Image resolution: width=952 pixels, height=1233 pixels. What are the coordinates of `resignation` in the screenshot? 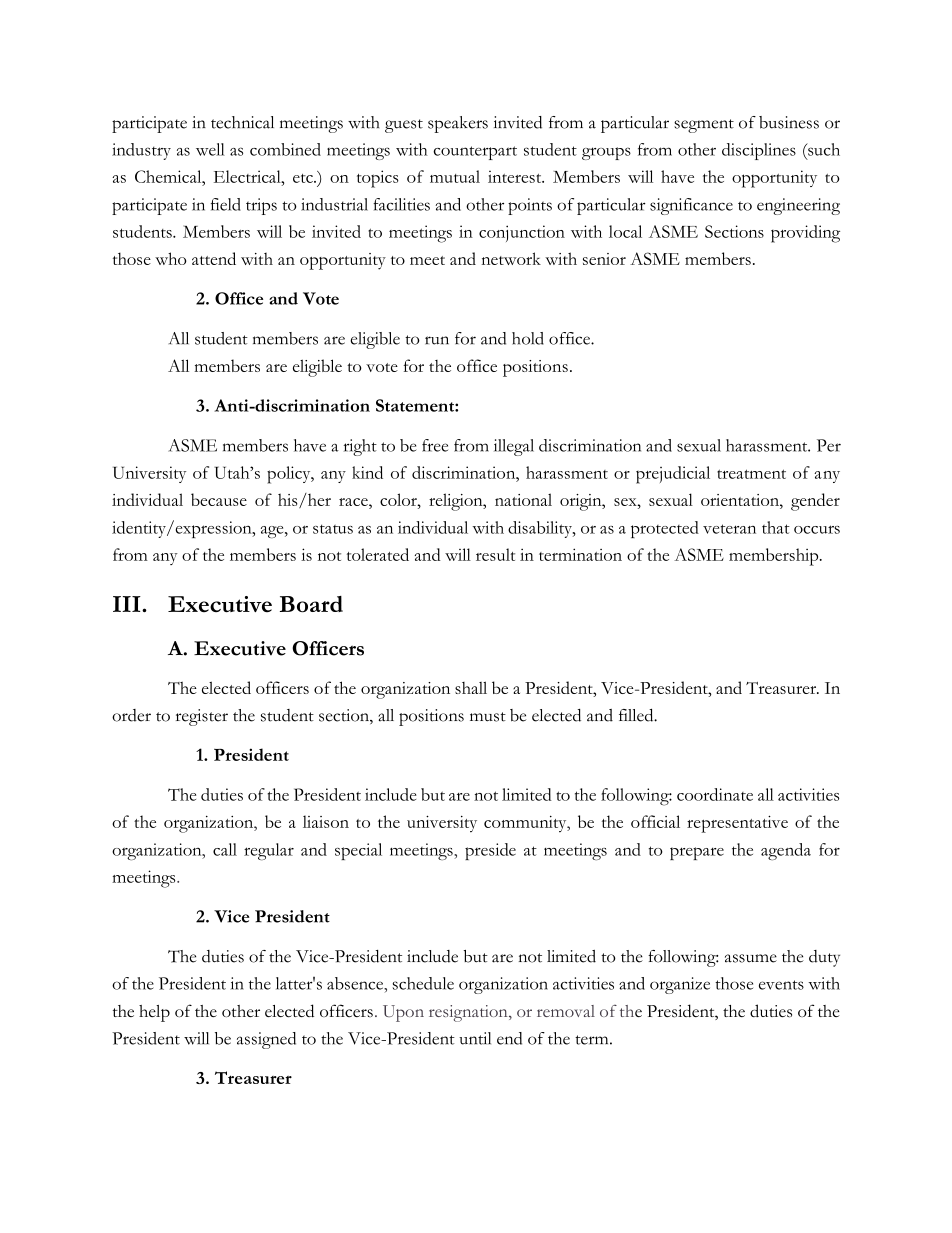 It's located at (469, 1013).
